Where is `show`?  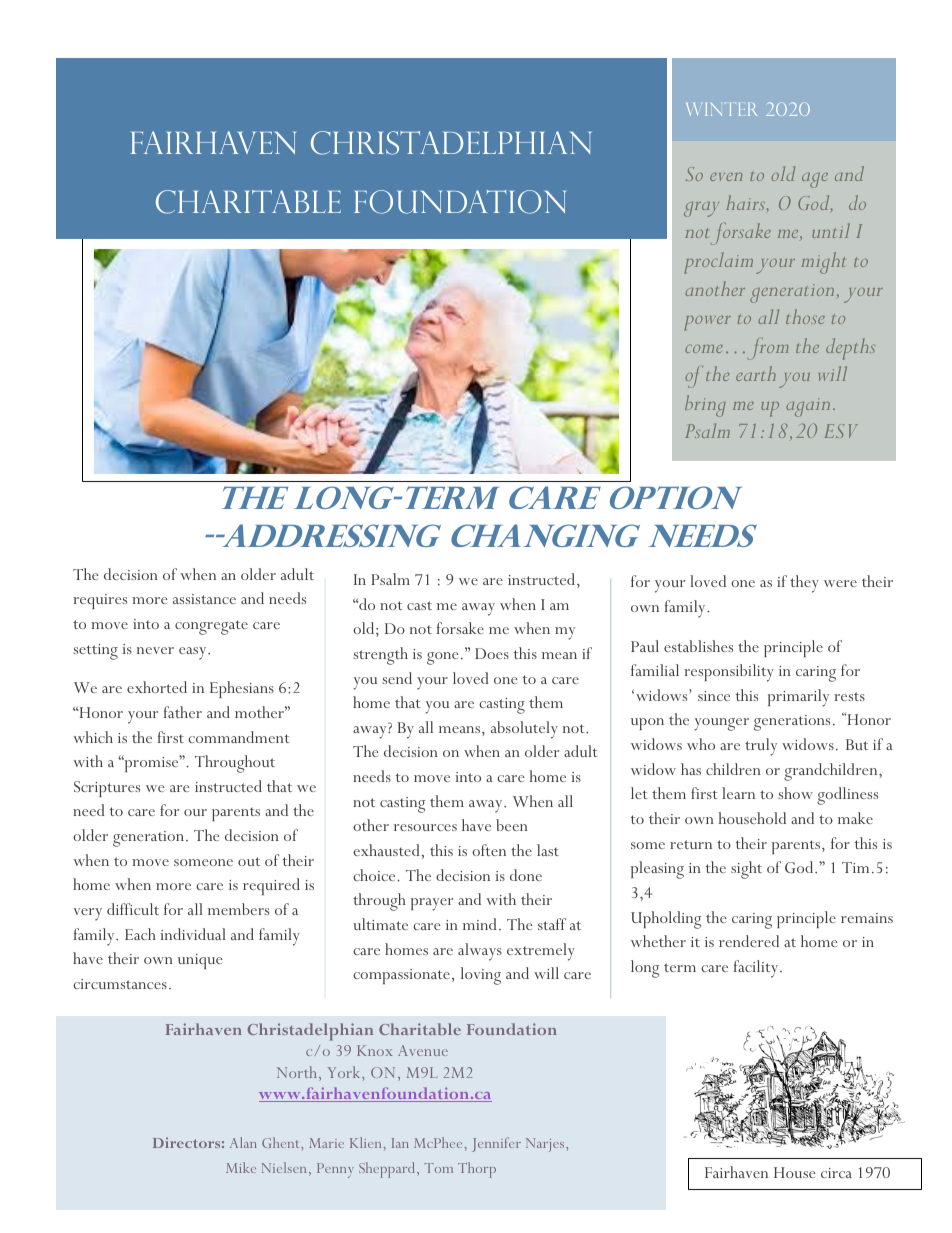 show is located at coordinates (795, 793).
